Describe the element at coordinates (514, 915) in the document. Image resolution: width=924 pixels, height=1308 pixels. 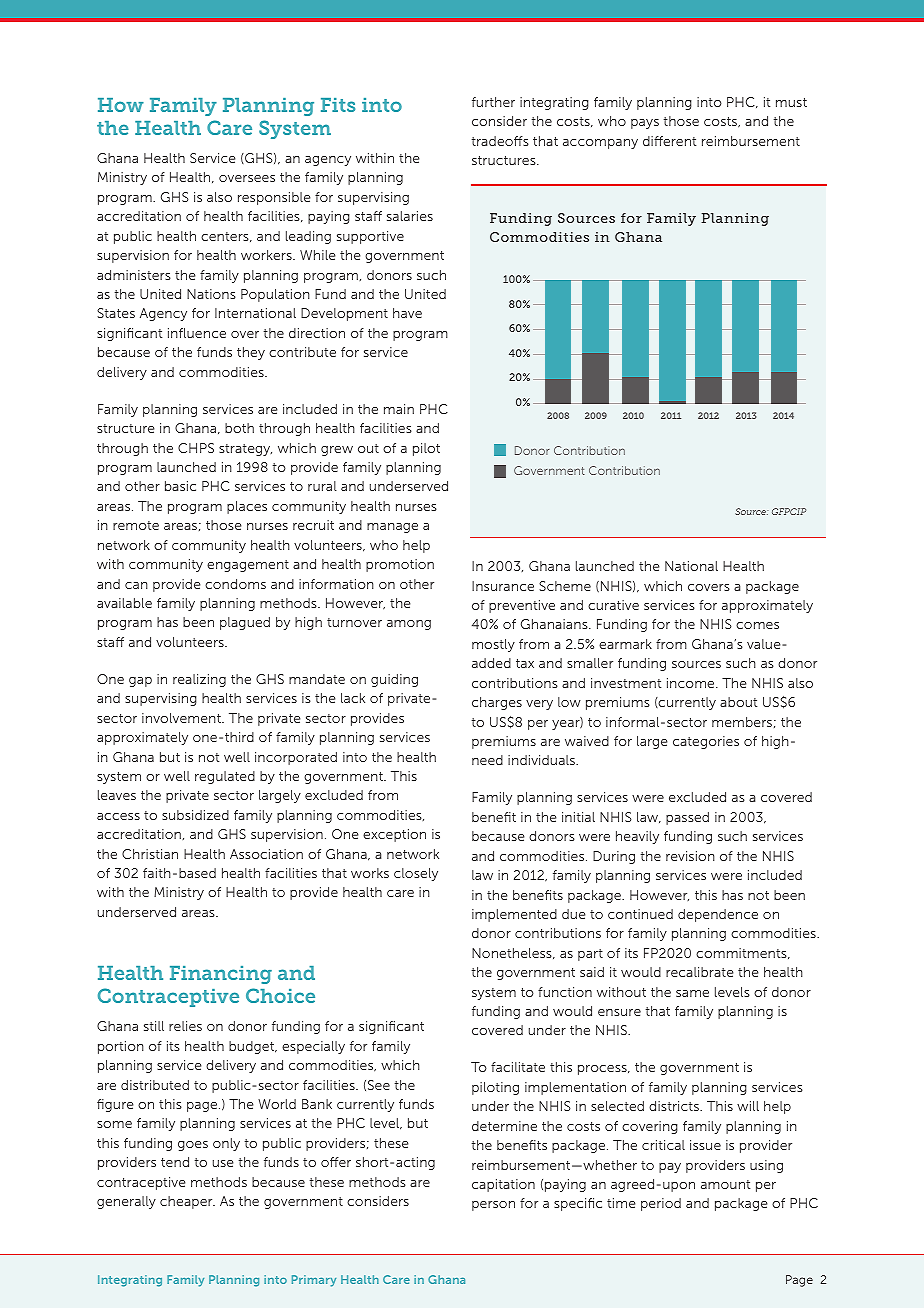
I see `implemented` at that location.
